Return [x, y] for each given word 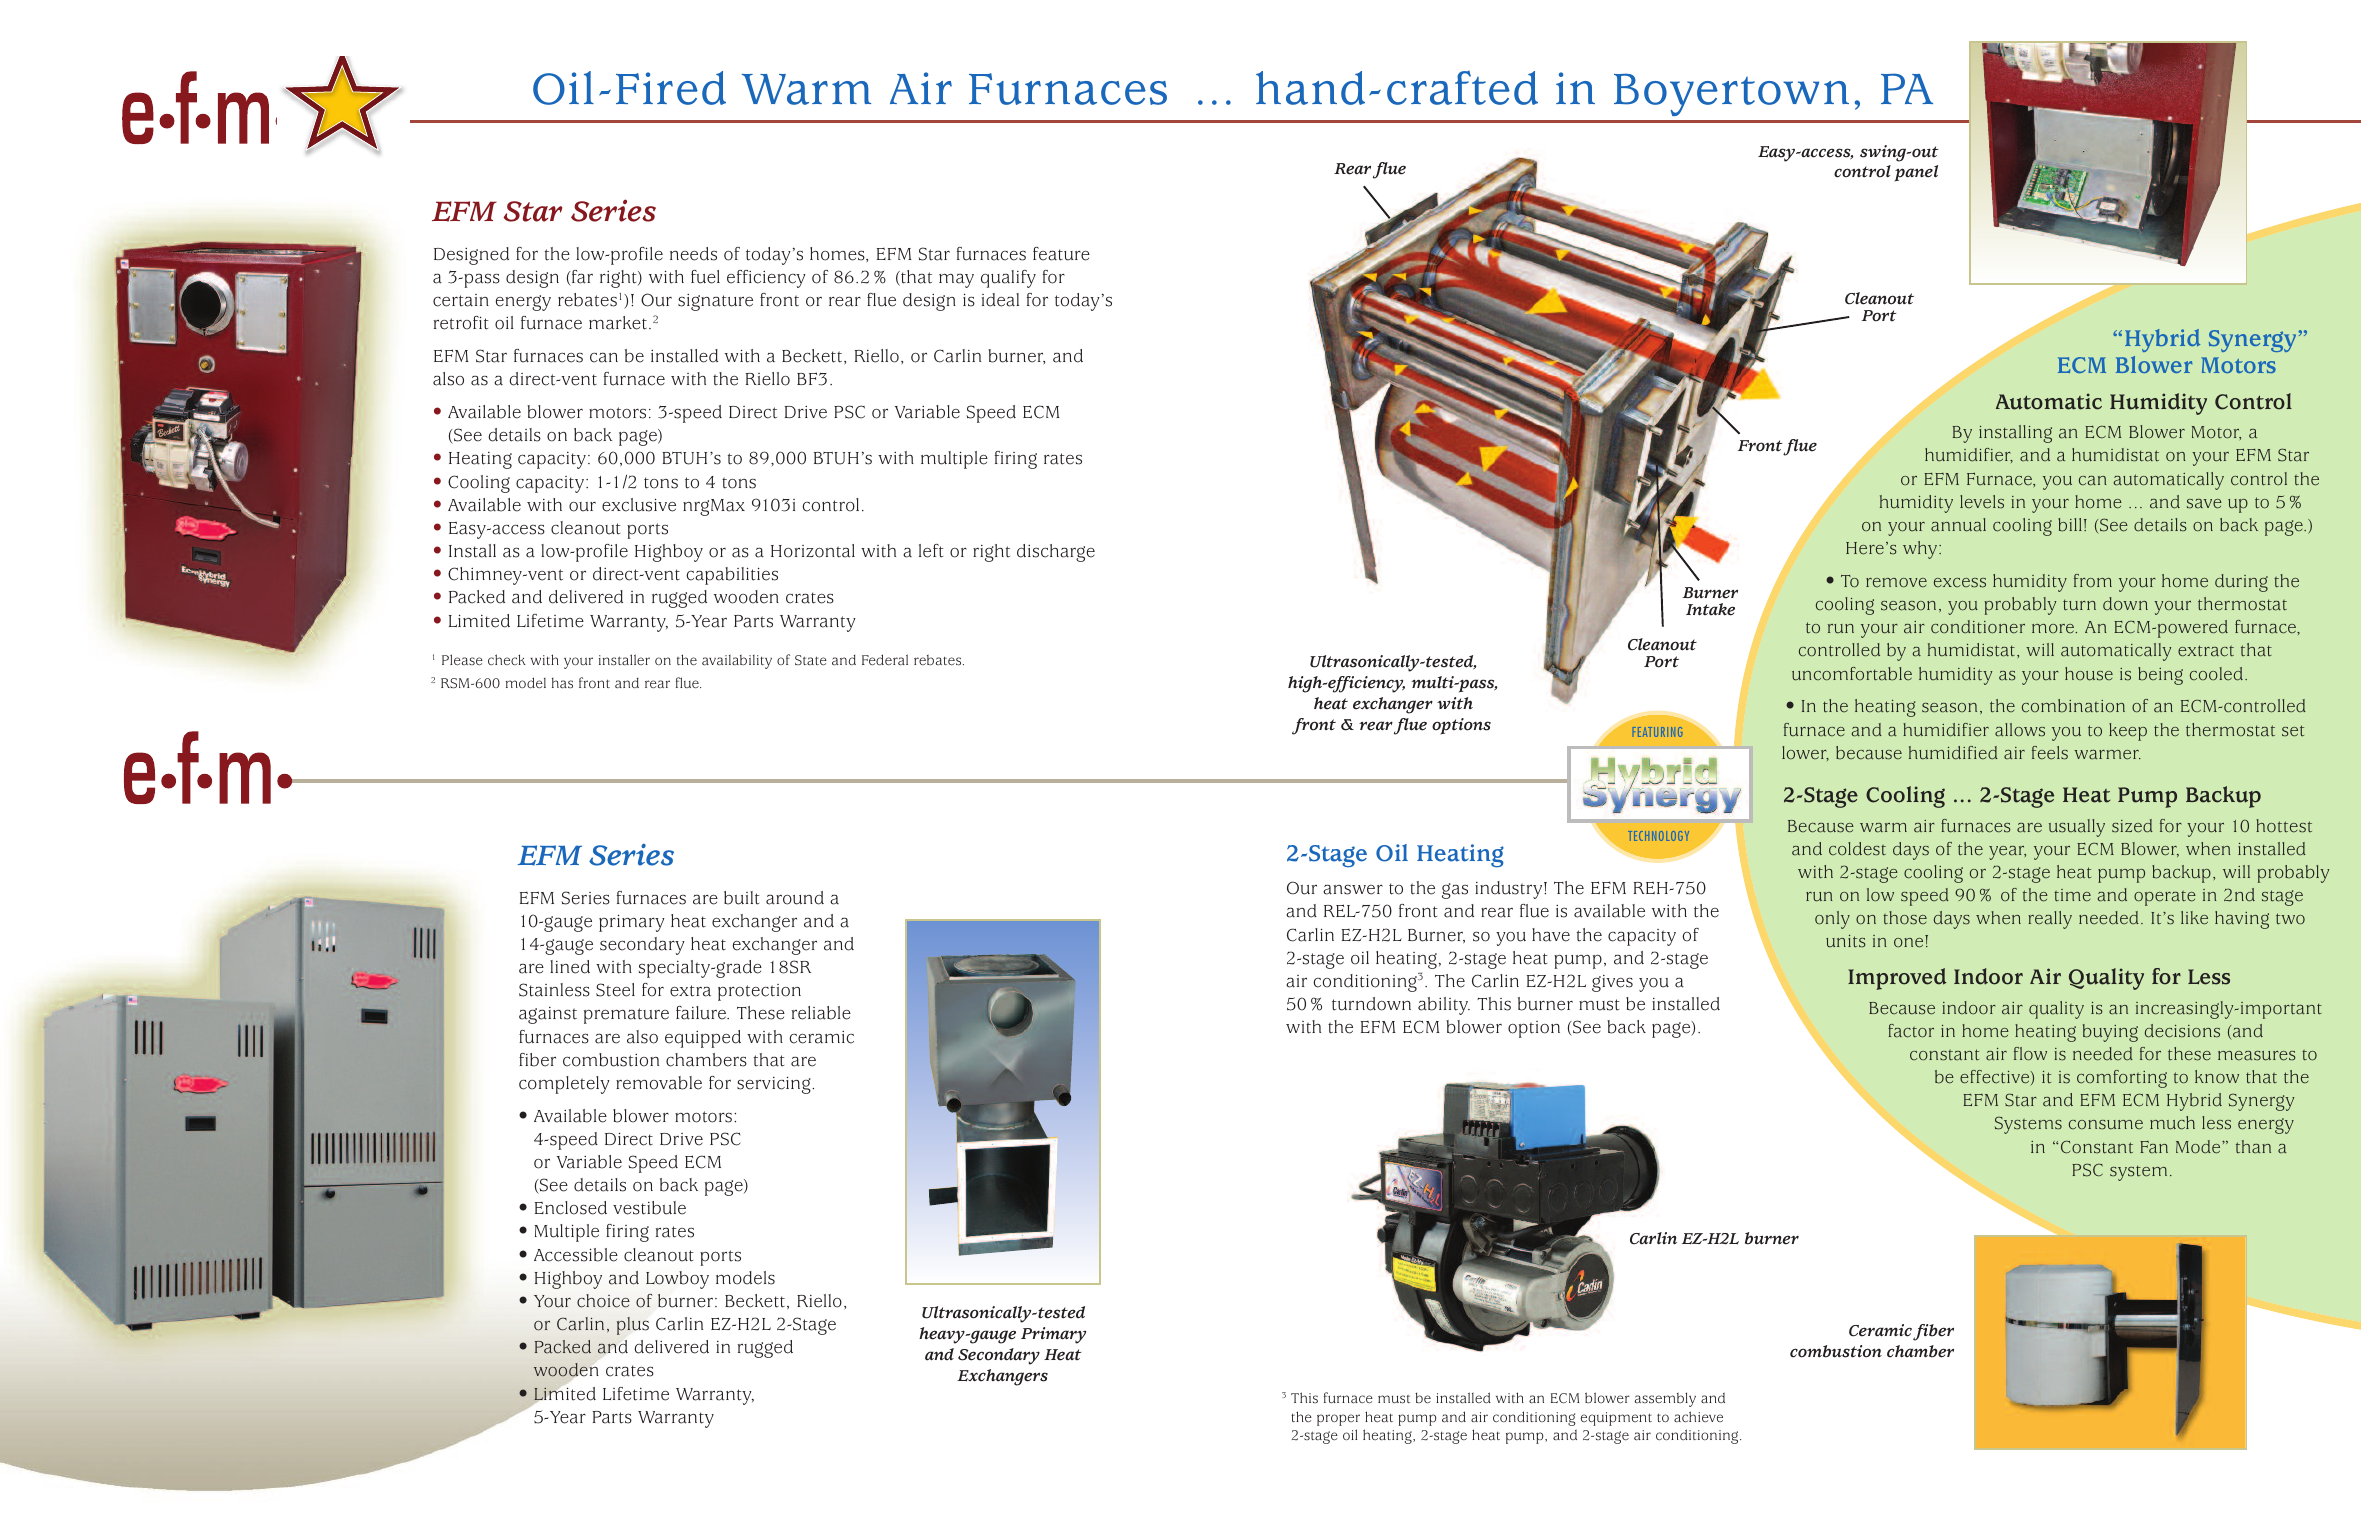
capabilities [732, 576]
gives [1612, 983]
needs [693, 254]
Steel [615, 990]
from [2093, 581]
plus [633, 1326]
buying [2110, 1033]
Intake [1710, 609]
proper [1338, 1420]
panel [1916, 173]
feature [1061, 254]
